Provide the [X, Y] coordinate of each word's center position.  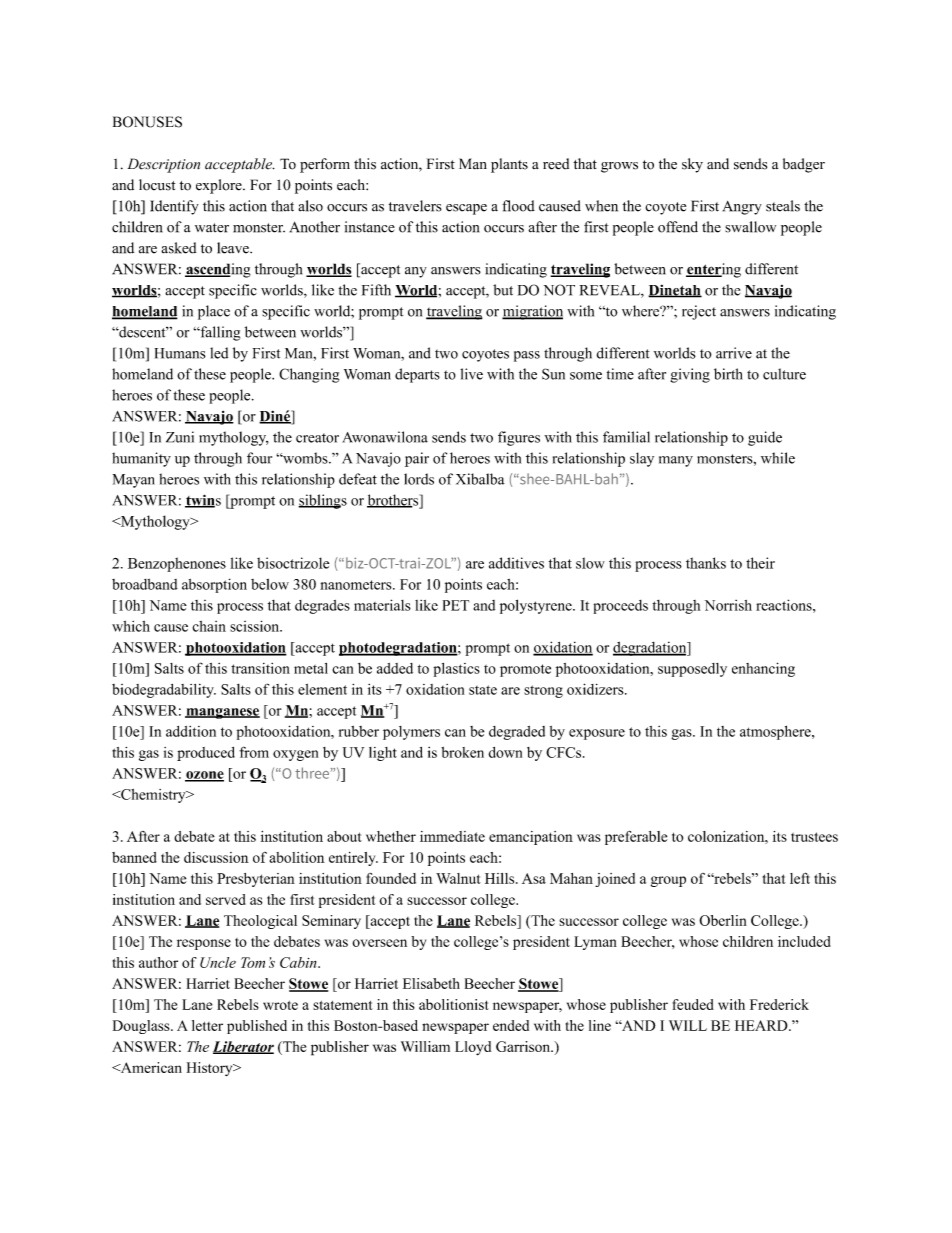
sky [692, 165]
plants [509, 165]
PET [455, 605]
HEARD [762, 1025]
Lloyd [473, 1048]
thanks [706, 563]
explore [220, 186]
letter [207, 1025]
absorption [214, 585]
